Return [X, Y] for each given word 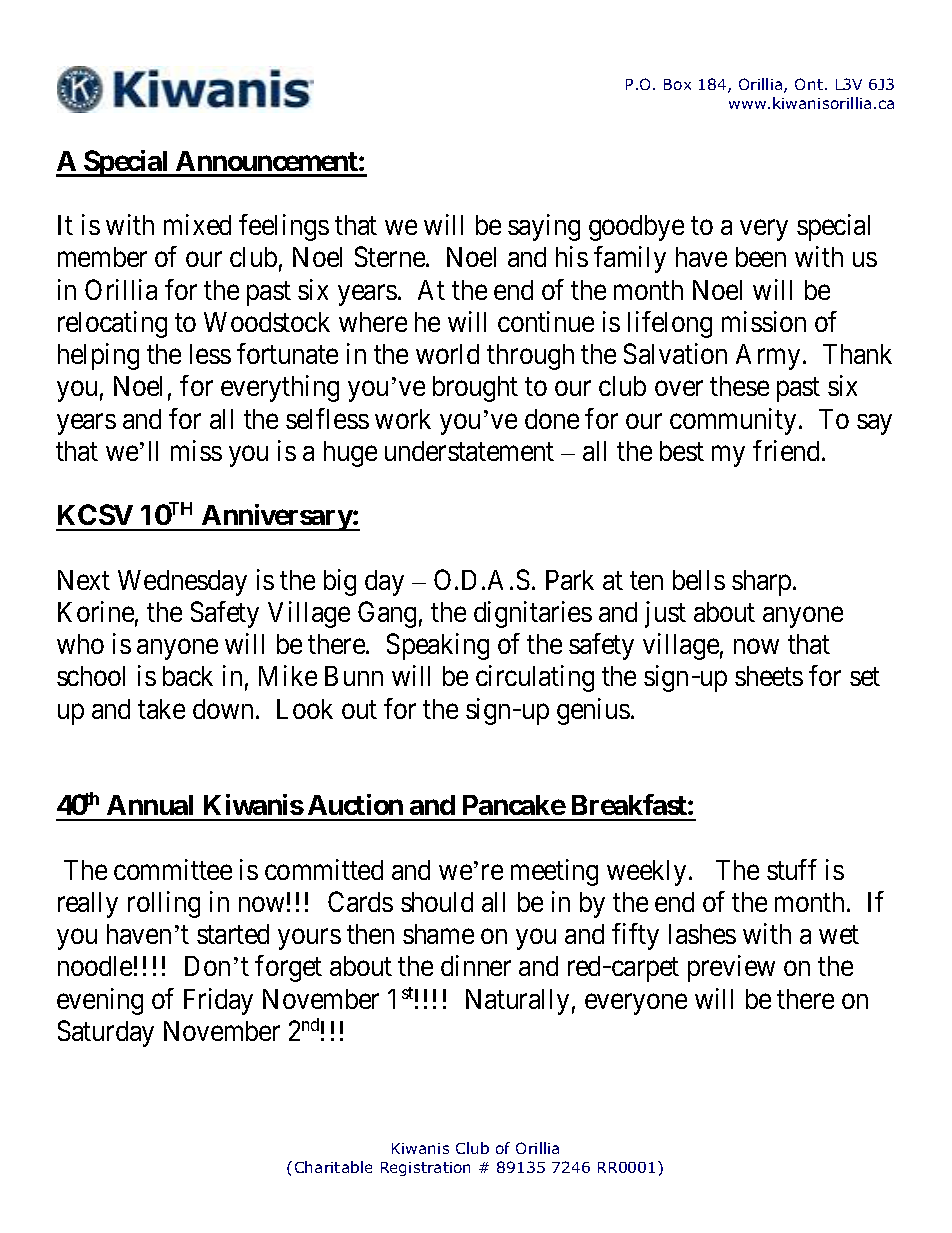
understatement [469, 451]
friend [788, 450]
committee [173, 869]
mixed [197, 224]
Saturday [106, 1033]
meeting [554, 872]
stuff [792, 869]
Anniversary [276, 517]
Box [677, 84]
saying [544, 227]
